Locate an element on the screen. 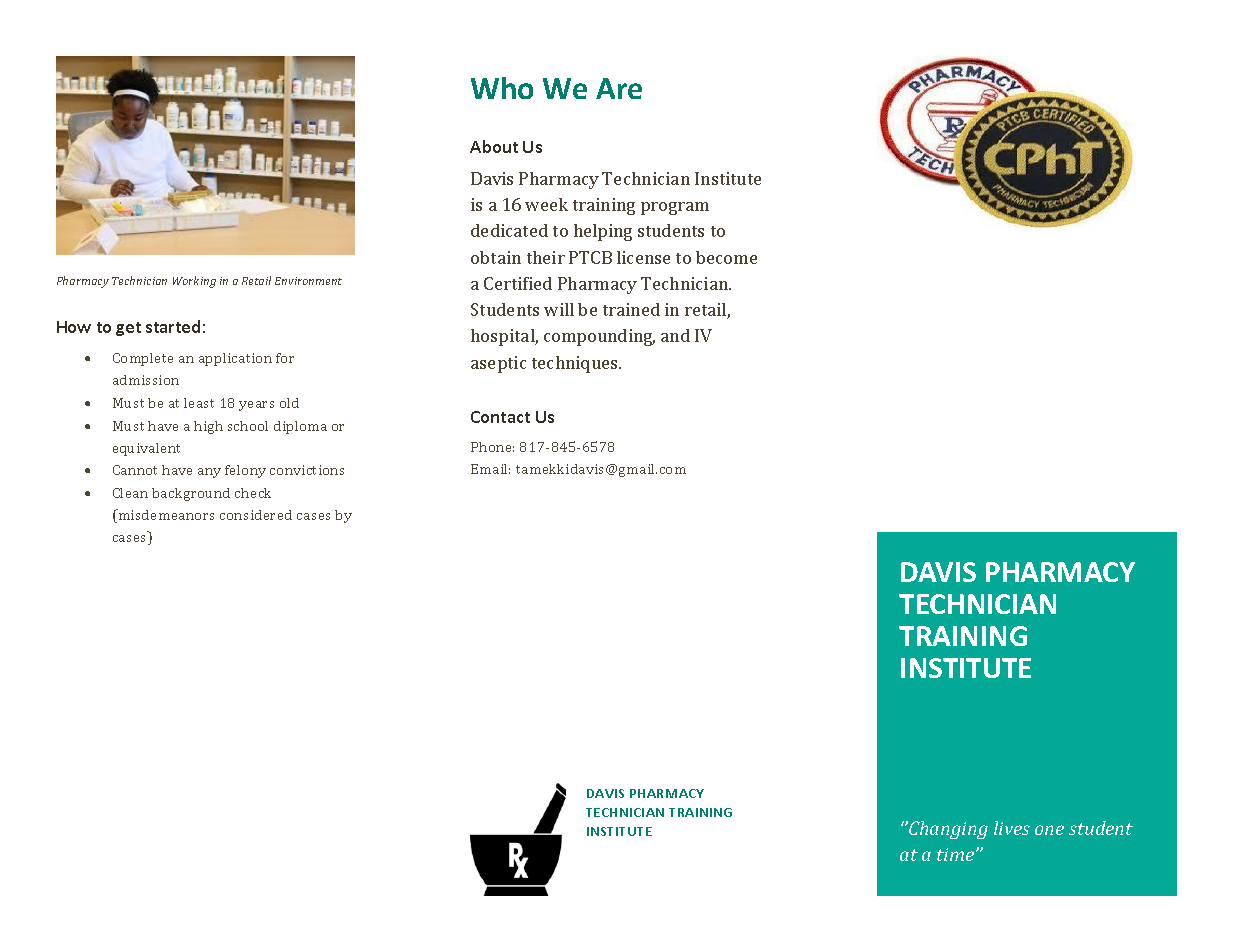 This screenshot has height=952, width=1233. About is located at coordinates (494, 146).
